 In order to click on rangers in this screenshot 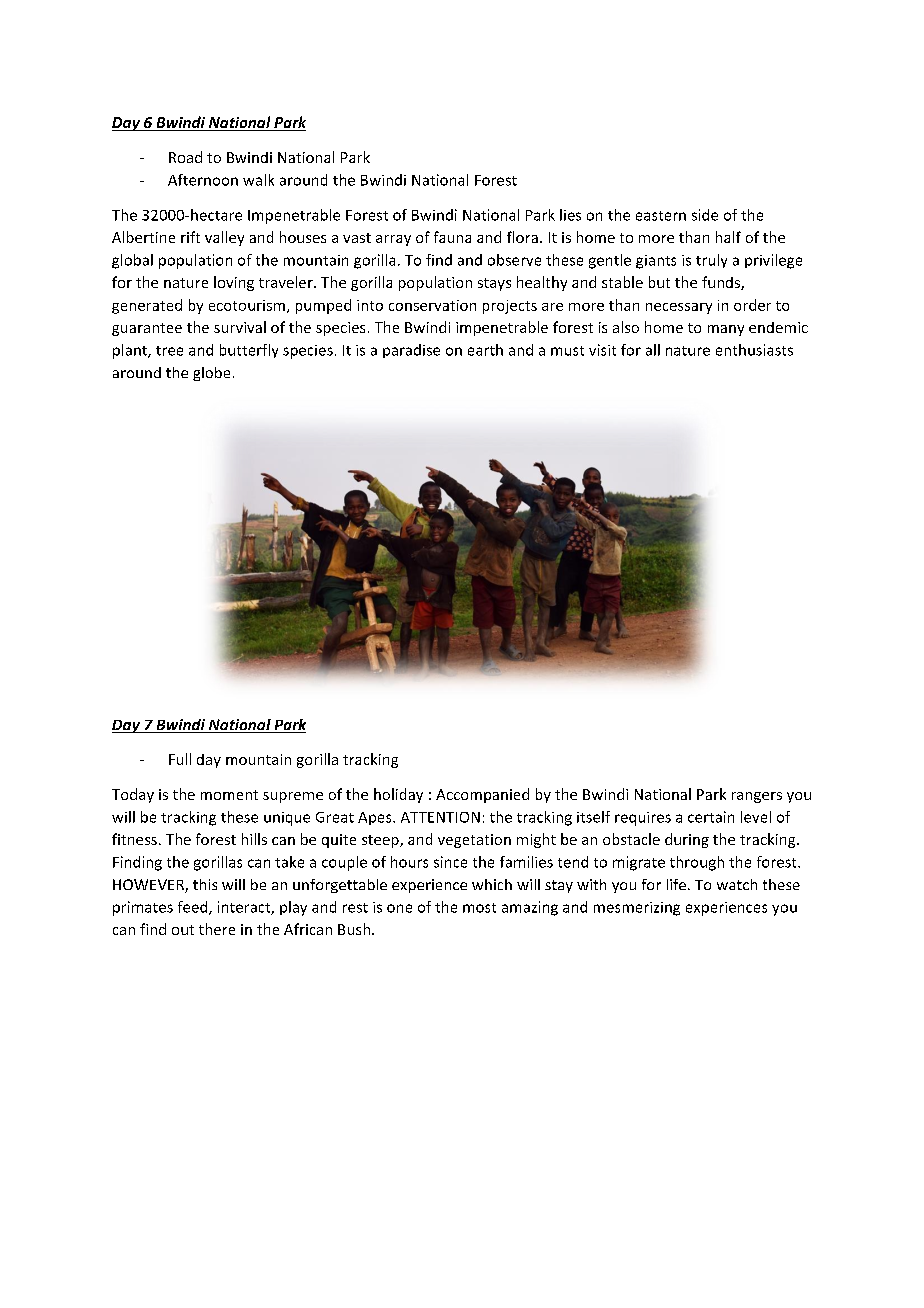, I will do `click(757, 797)`.
